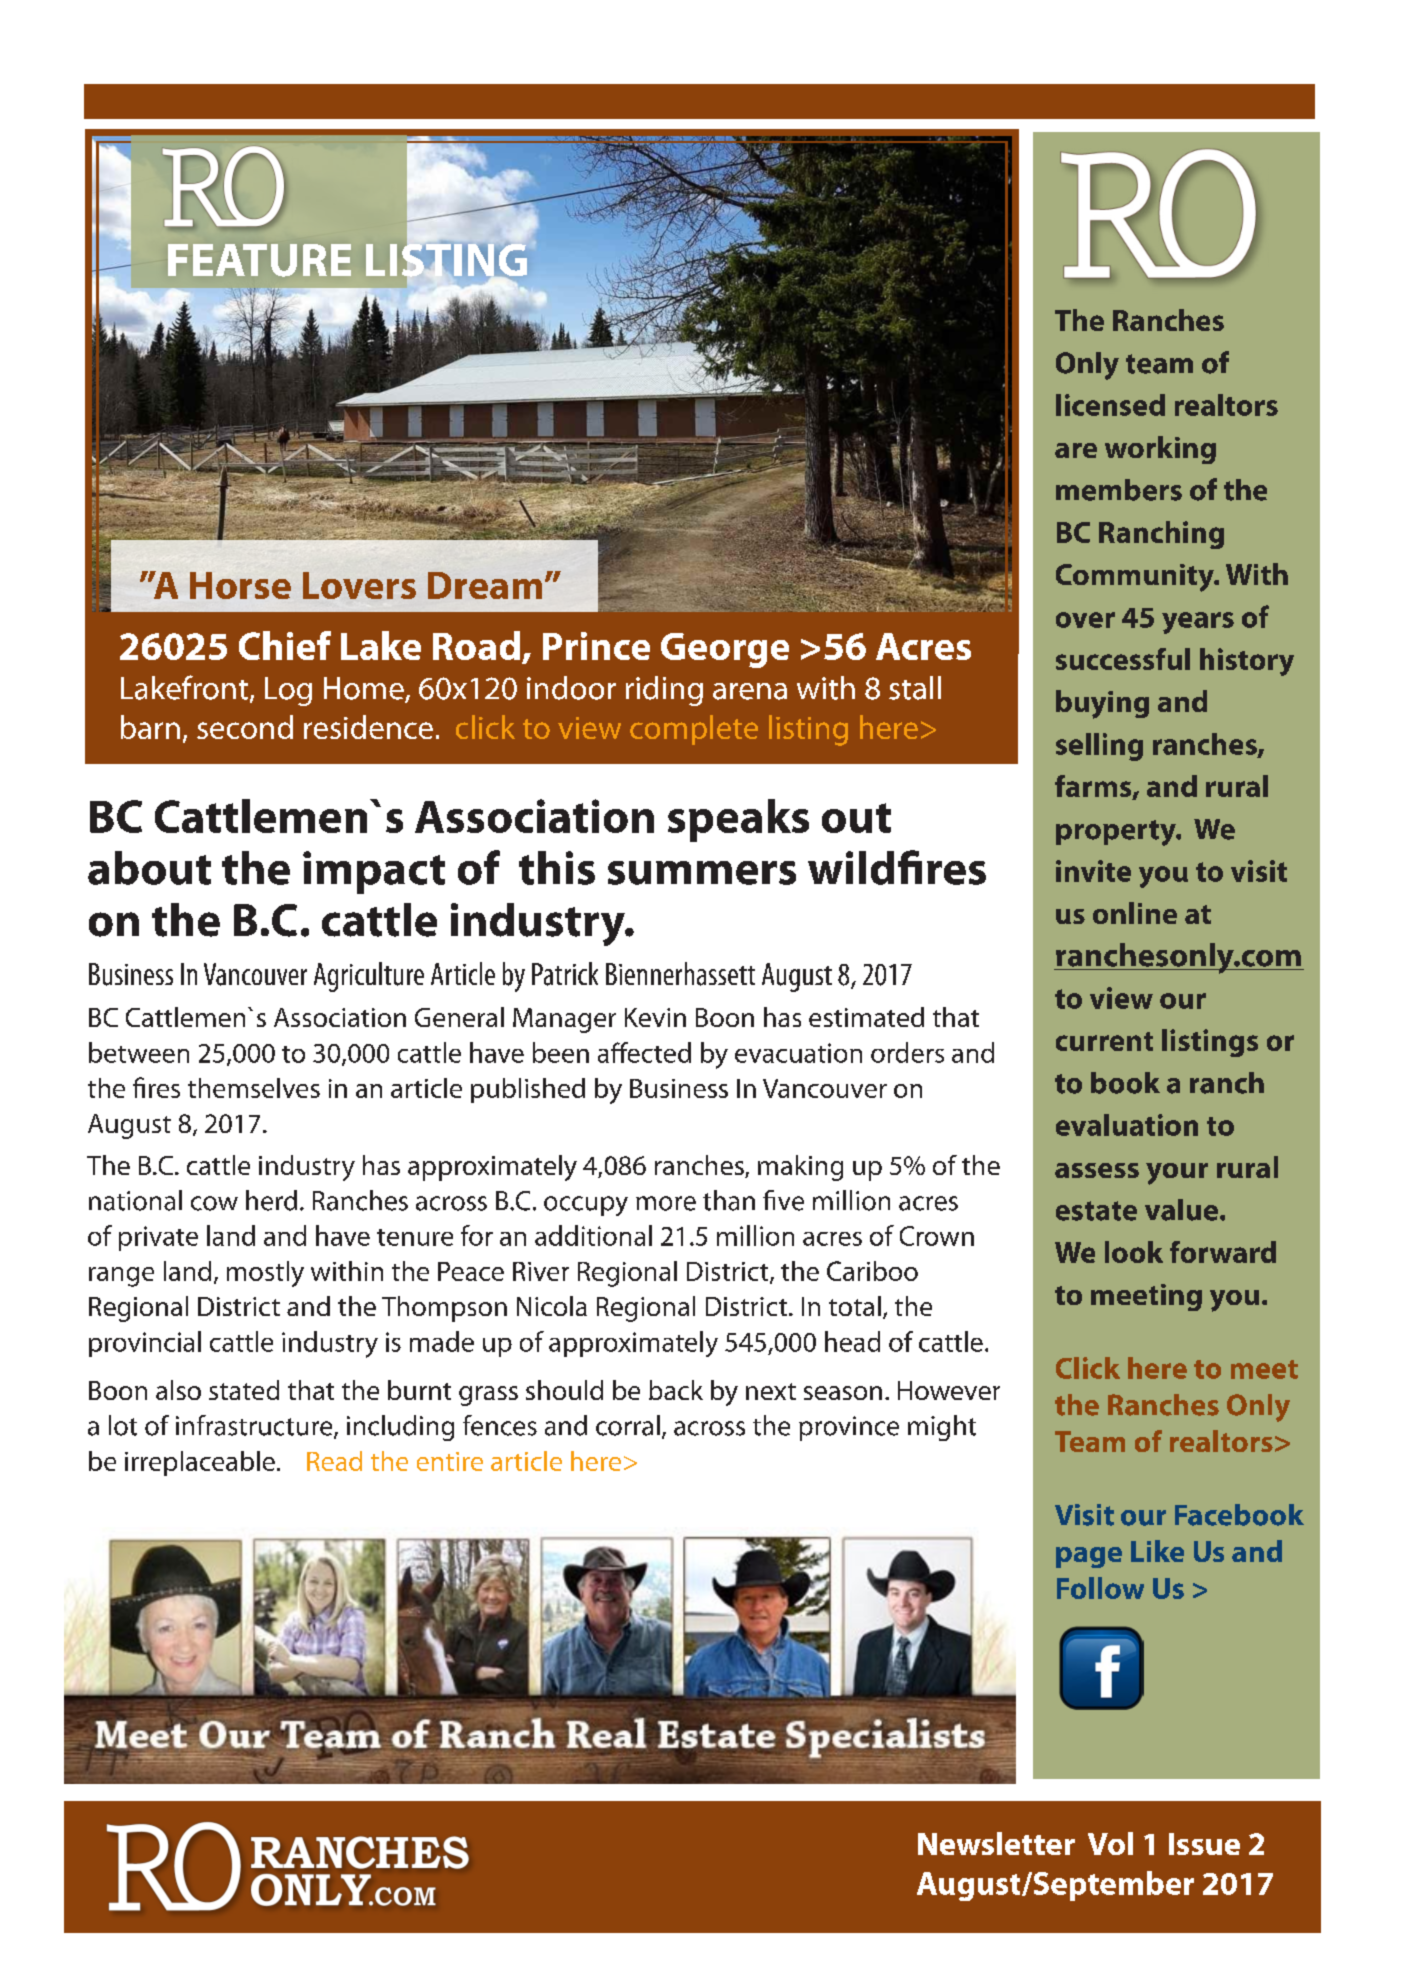 Image resolution: width=1401 pixels, height=1981 pixels. What do you see at coordinates (949, 1390) in the page?
I see `However` at bounding box center [949, 1390].
